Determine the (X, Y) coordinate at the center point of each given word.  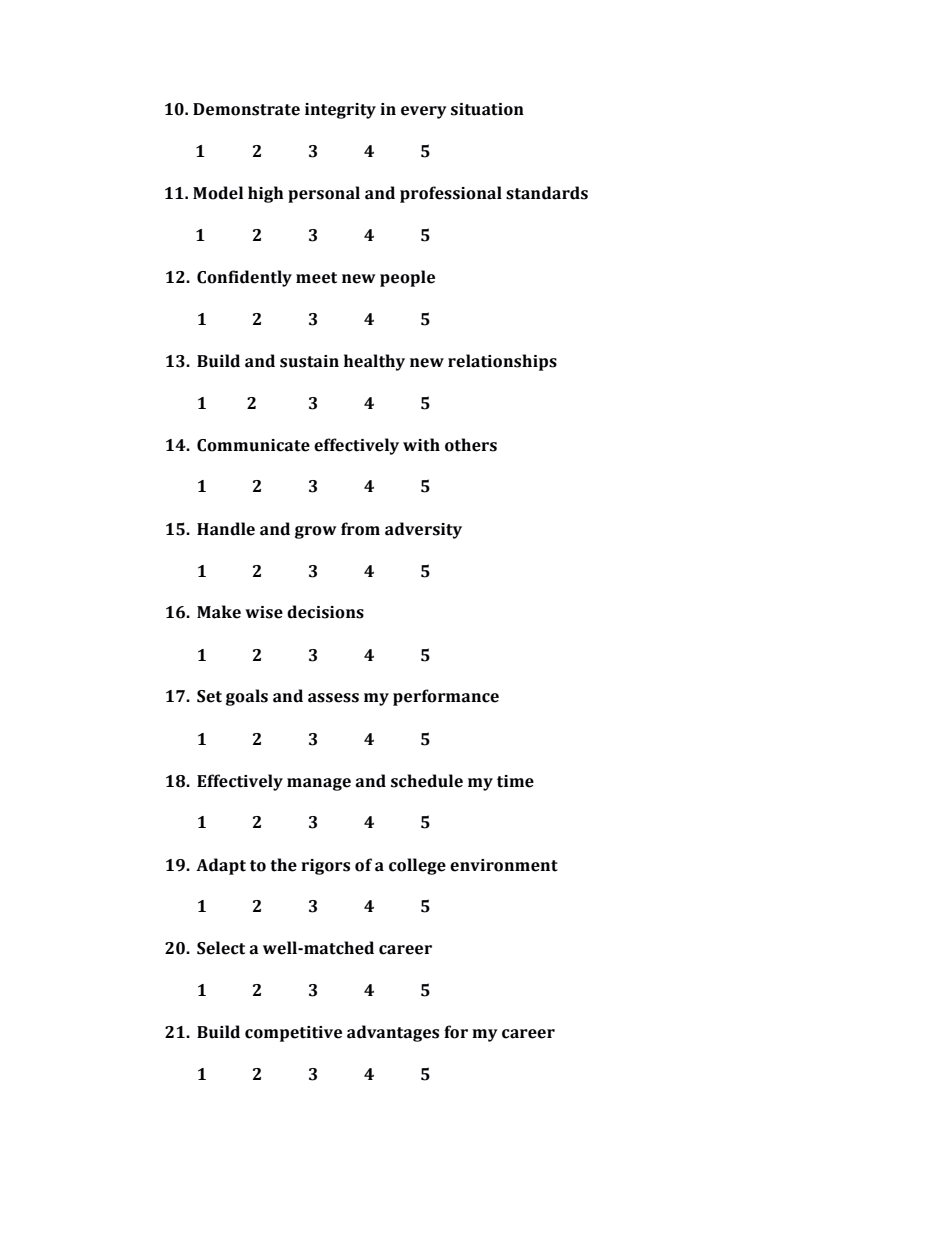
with (421, 445)
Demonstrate (246, 109)
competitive (293, 1034)
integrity (340, 111)
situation (487, 109)
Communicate (253, 445)
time (515, 781)
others (471, 445)
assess (333, 698)
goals (247, 697)
